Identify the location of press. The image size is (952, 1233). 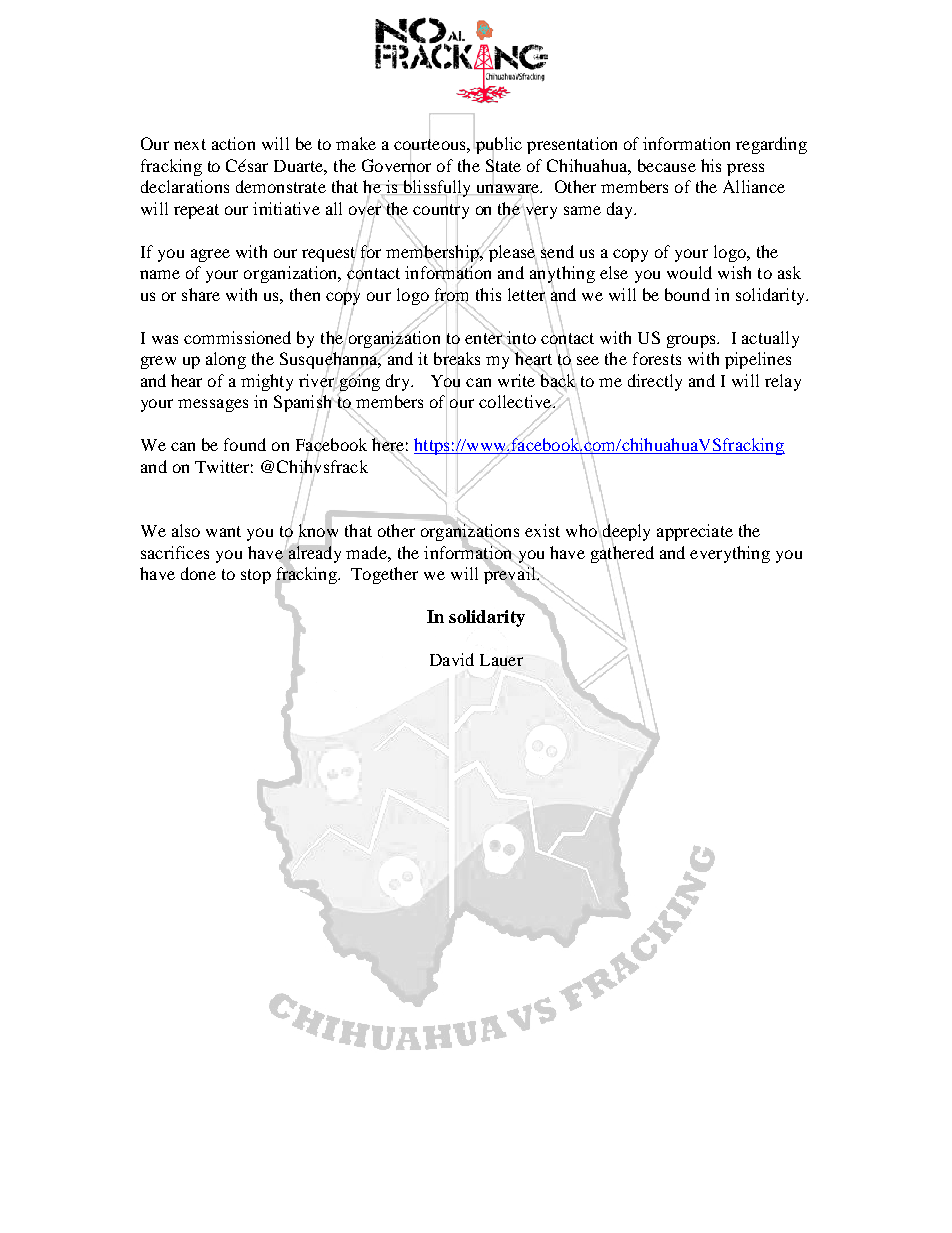
(745, 169).
